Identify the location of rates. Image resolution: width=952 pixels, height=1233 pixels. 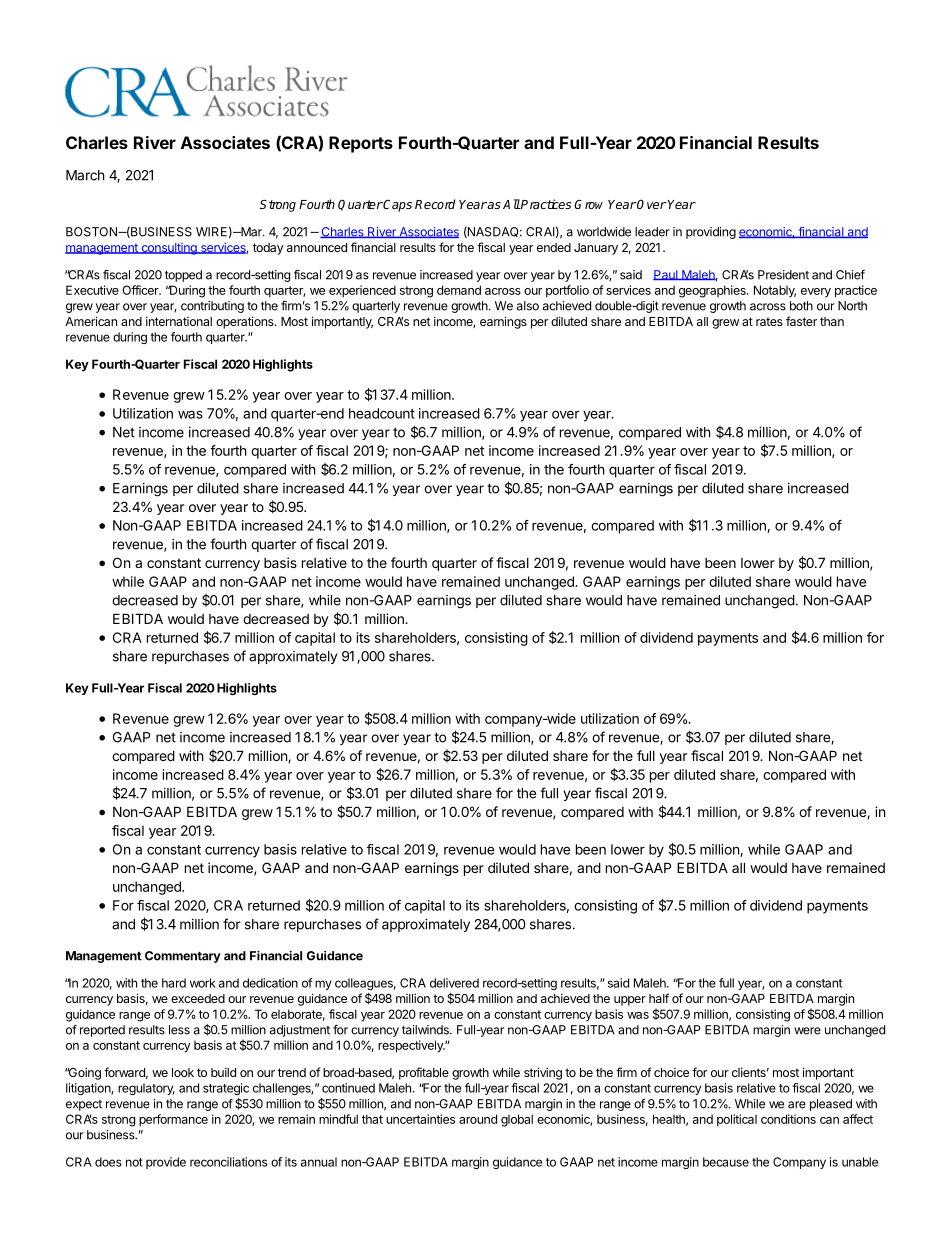
(769, 321).
